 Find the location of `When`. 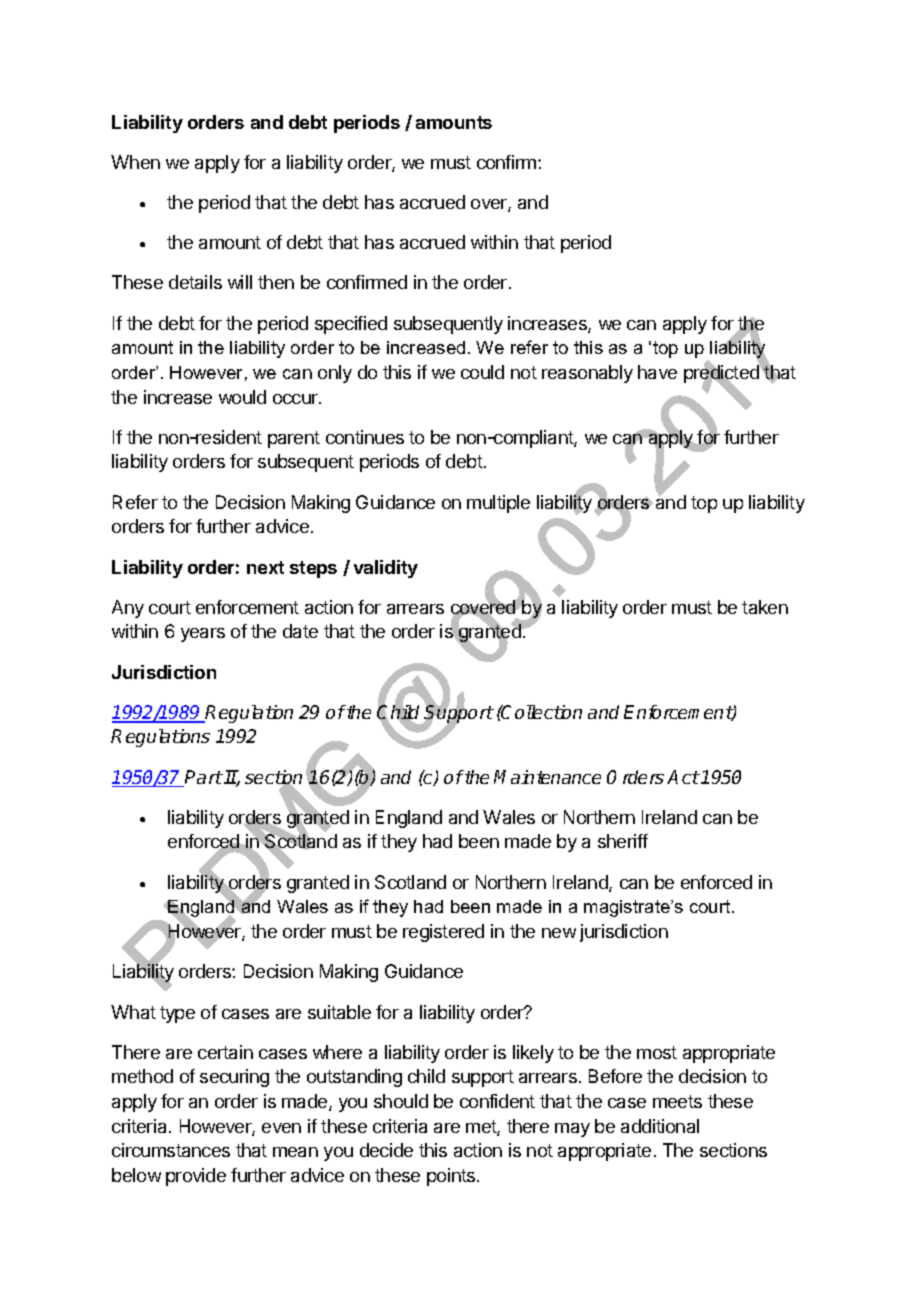

When is located at coordinates (135, 162).
